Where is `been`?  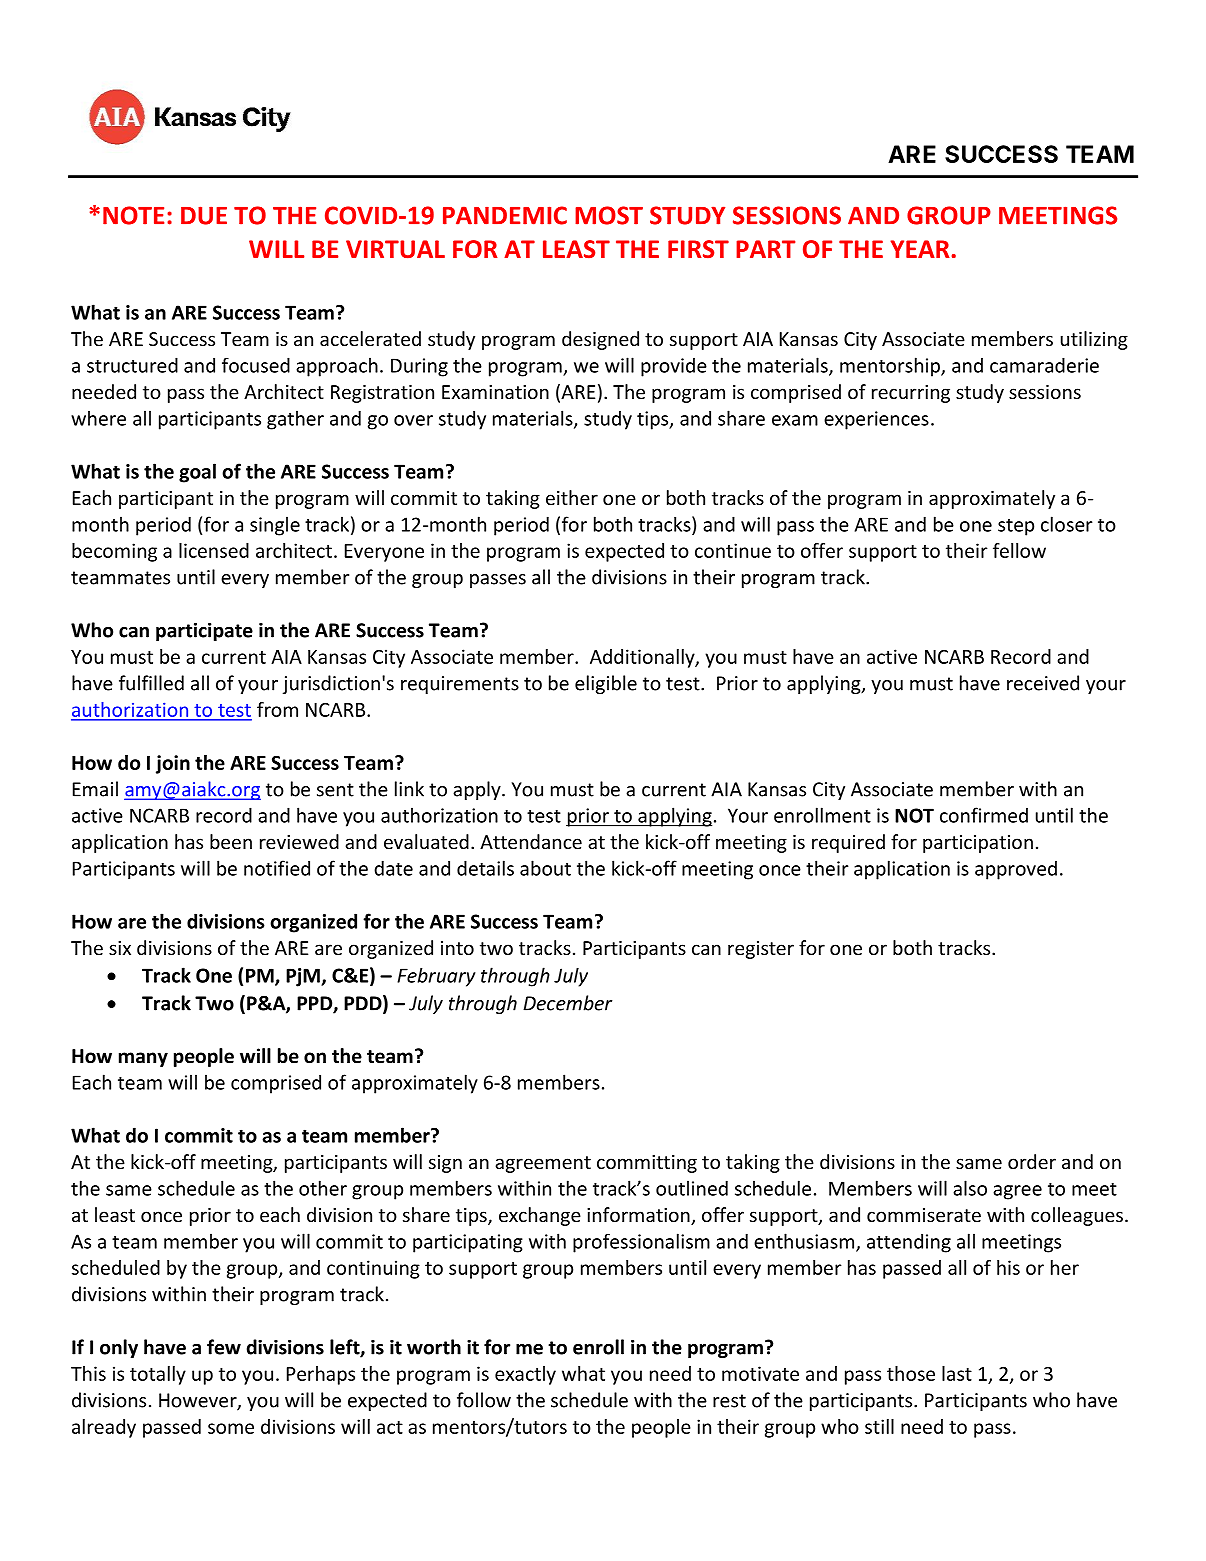 been is located at coordinates (231, 841).
